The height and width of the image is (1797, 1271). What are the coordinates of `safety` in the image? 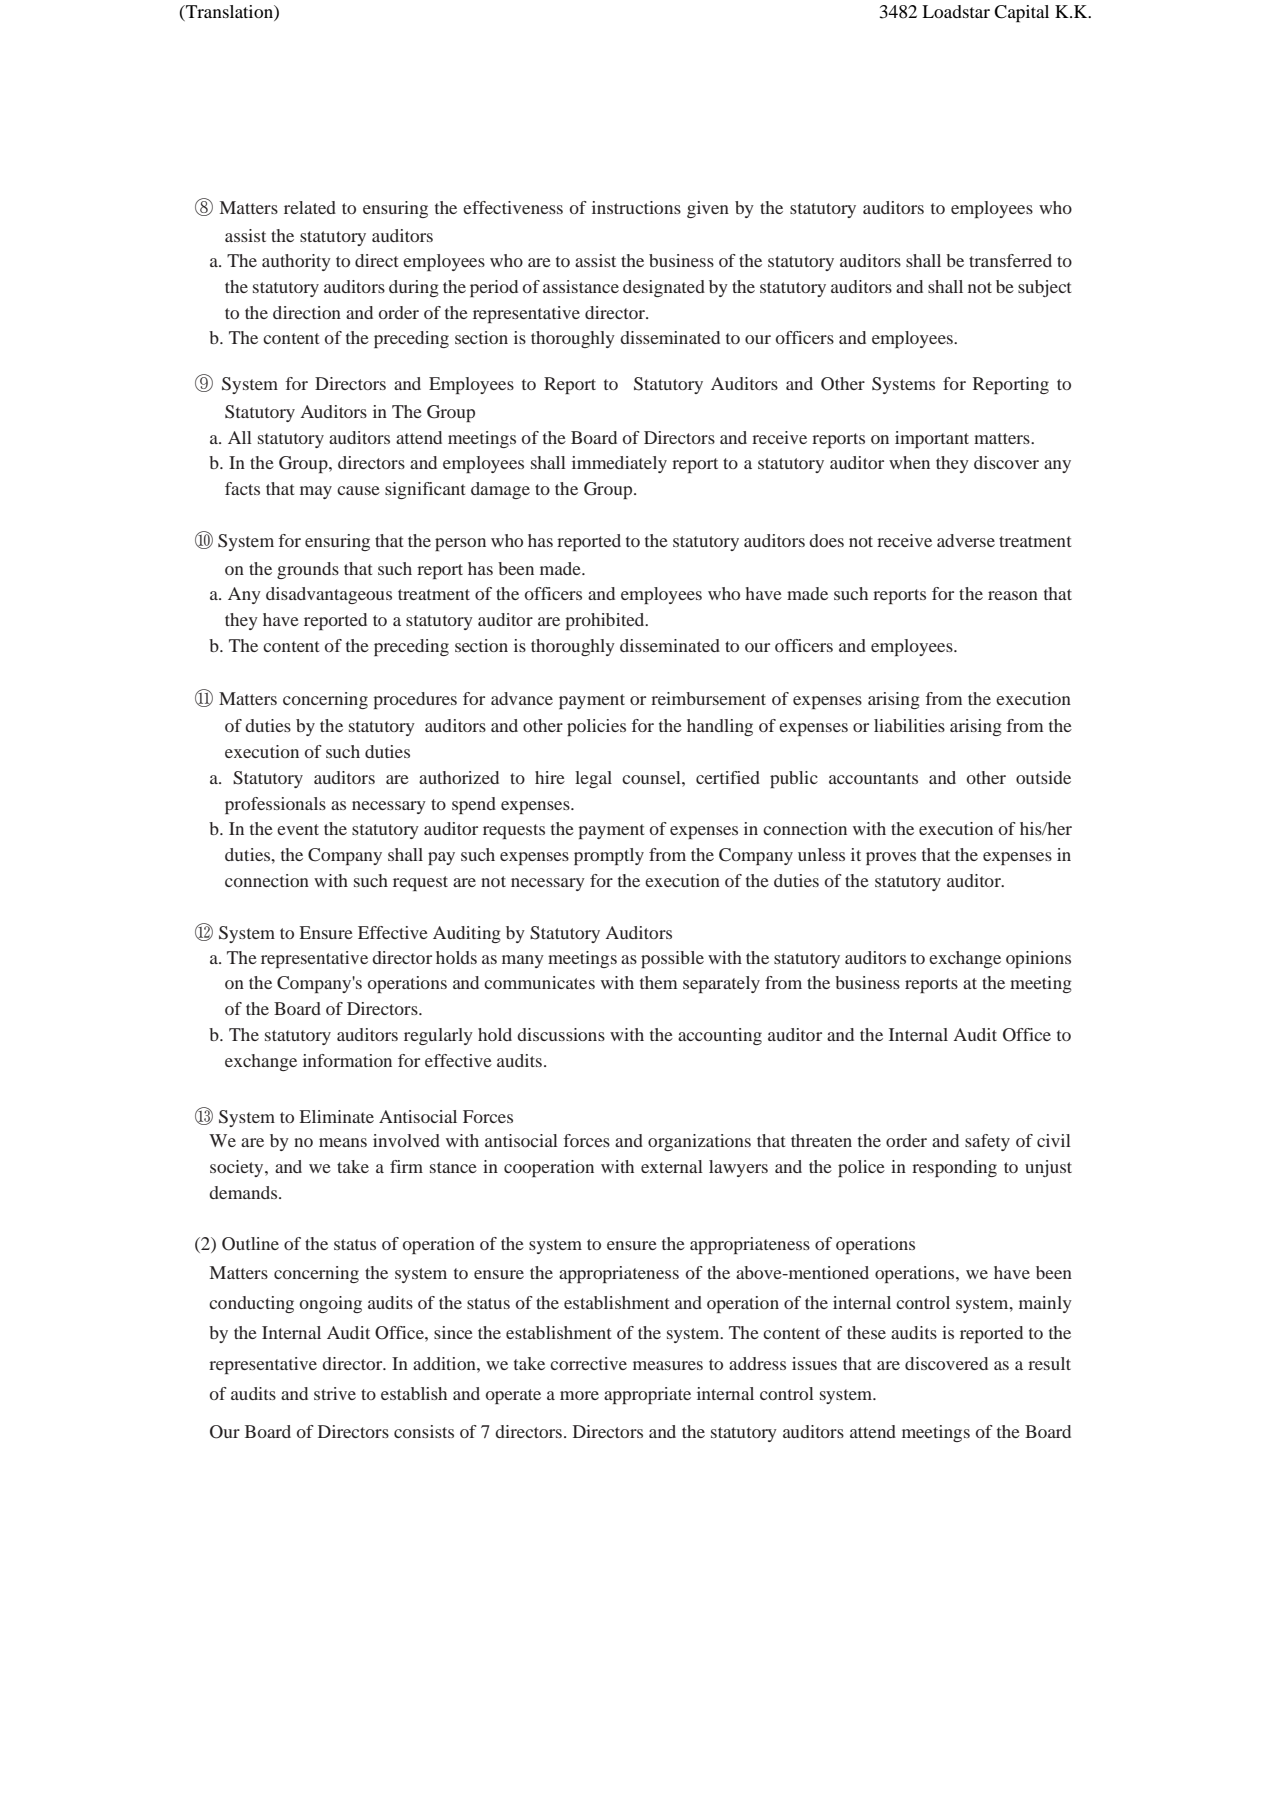 It's located at (987, 1142).
